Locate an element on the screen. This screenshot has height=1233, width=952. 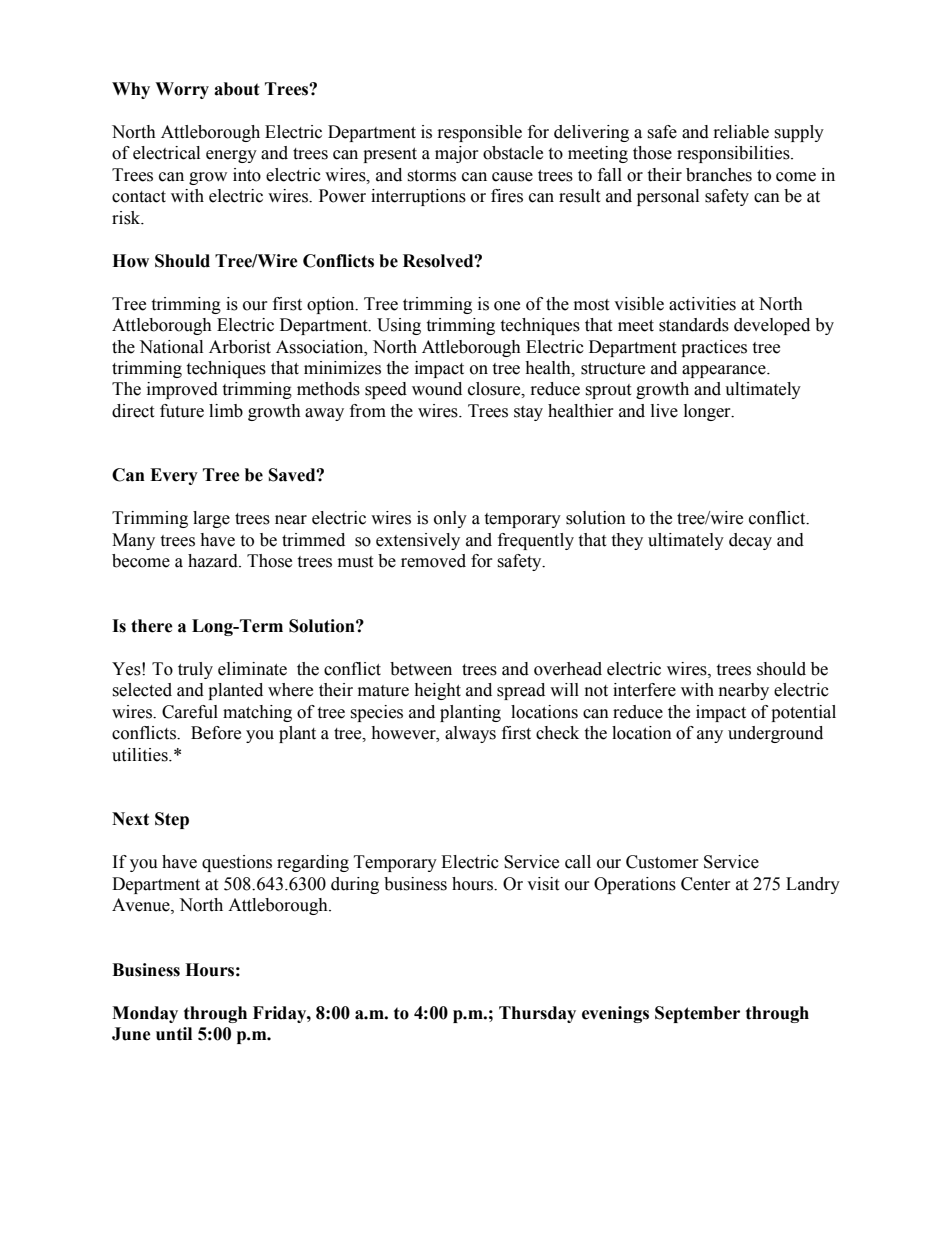
reliable is located at coordinates (741, 132).
